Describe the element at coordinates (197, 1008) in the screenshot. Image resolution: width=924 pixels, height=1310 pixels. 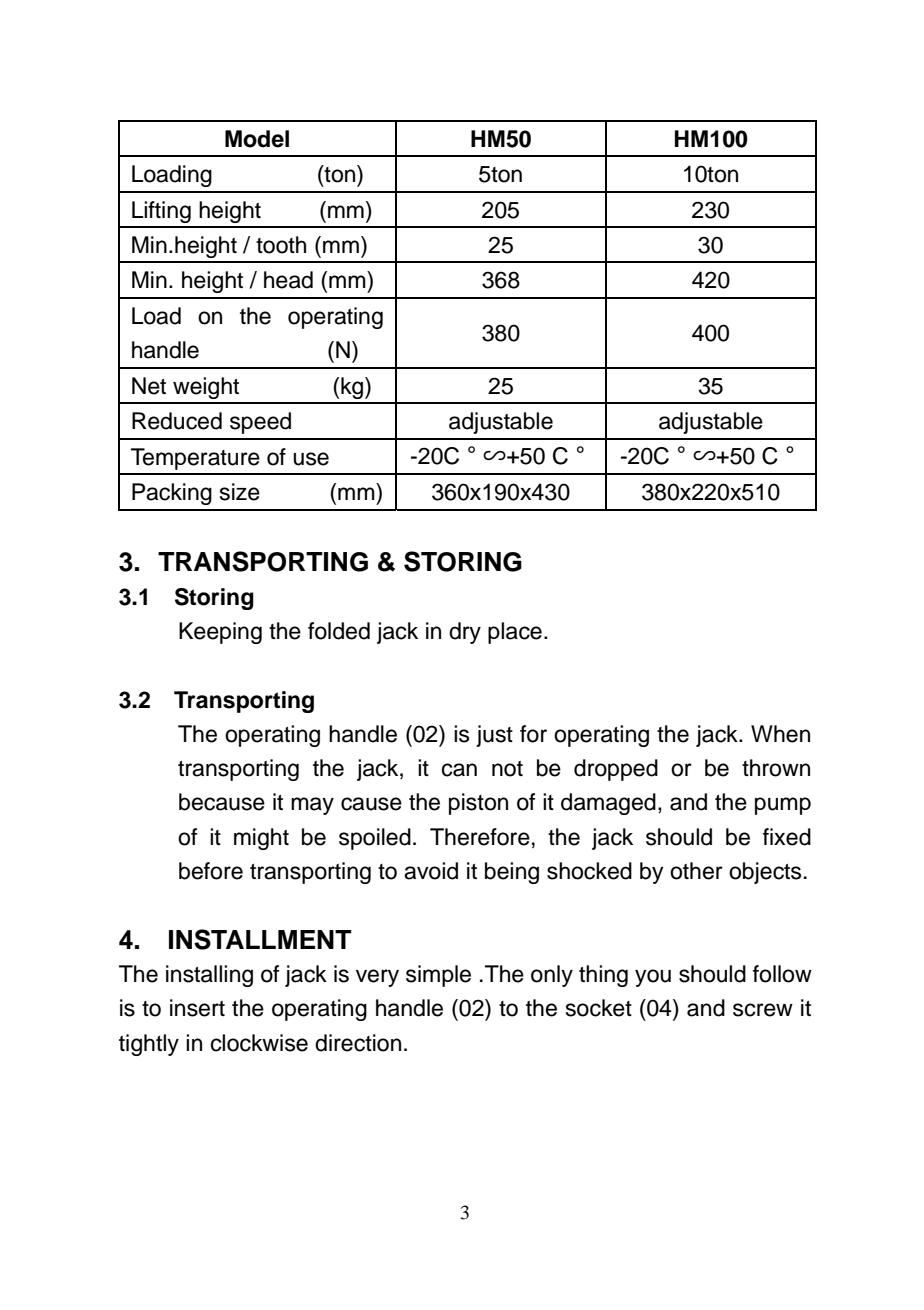
I see `insert` at that location.
